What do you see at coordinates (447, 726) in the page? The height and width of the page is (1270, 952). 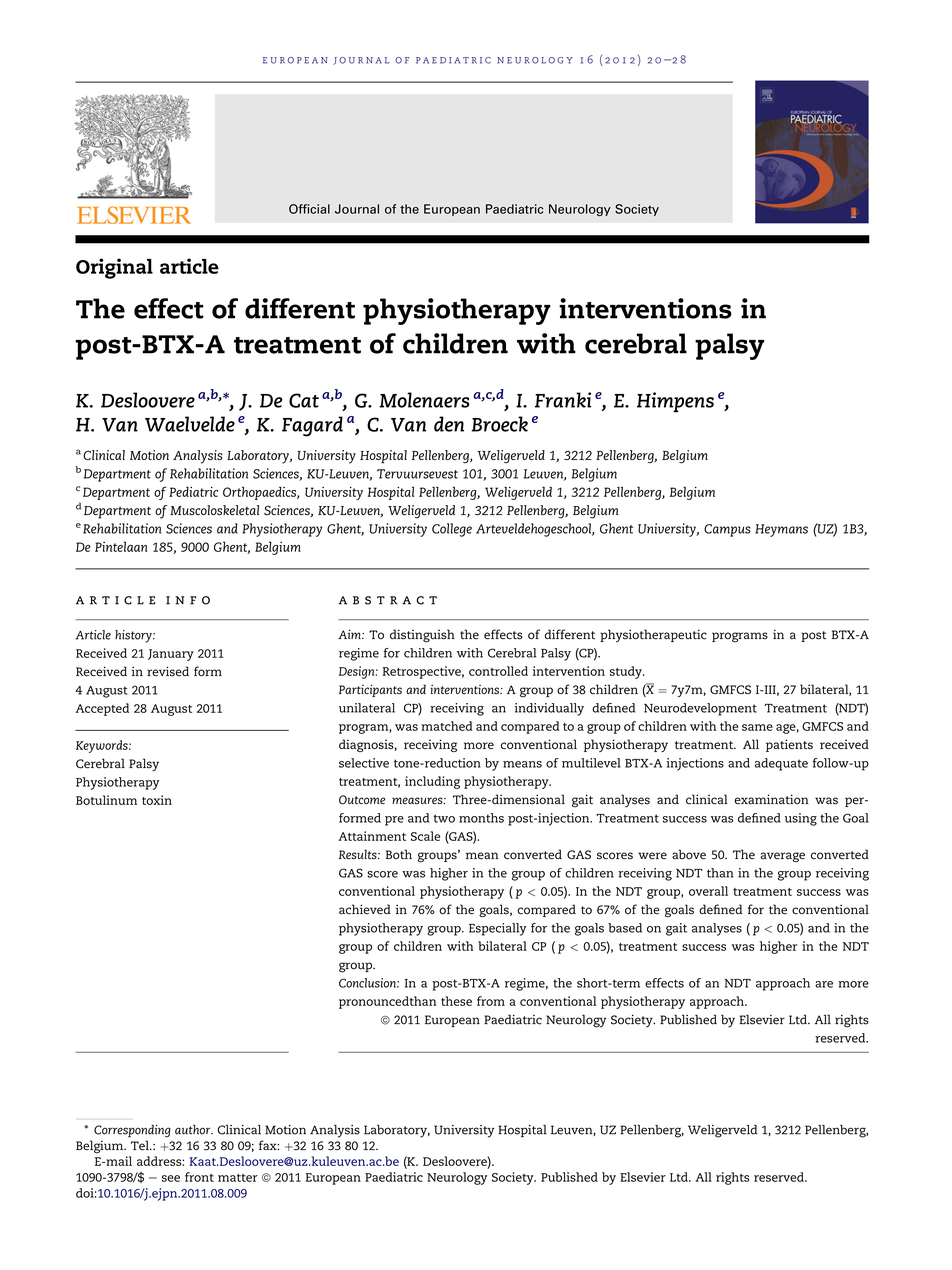 I see `matched` at bounding box center [447, 726].
